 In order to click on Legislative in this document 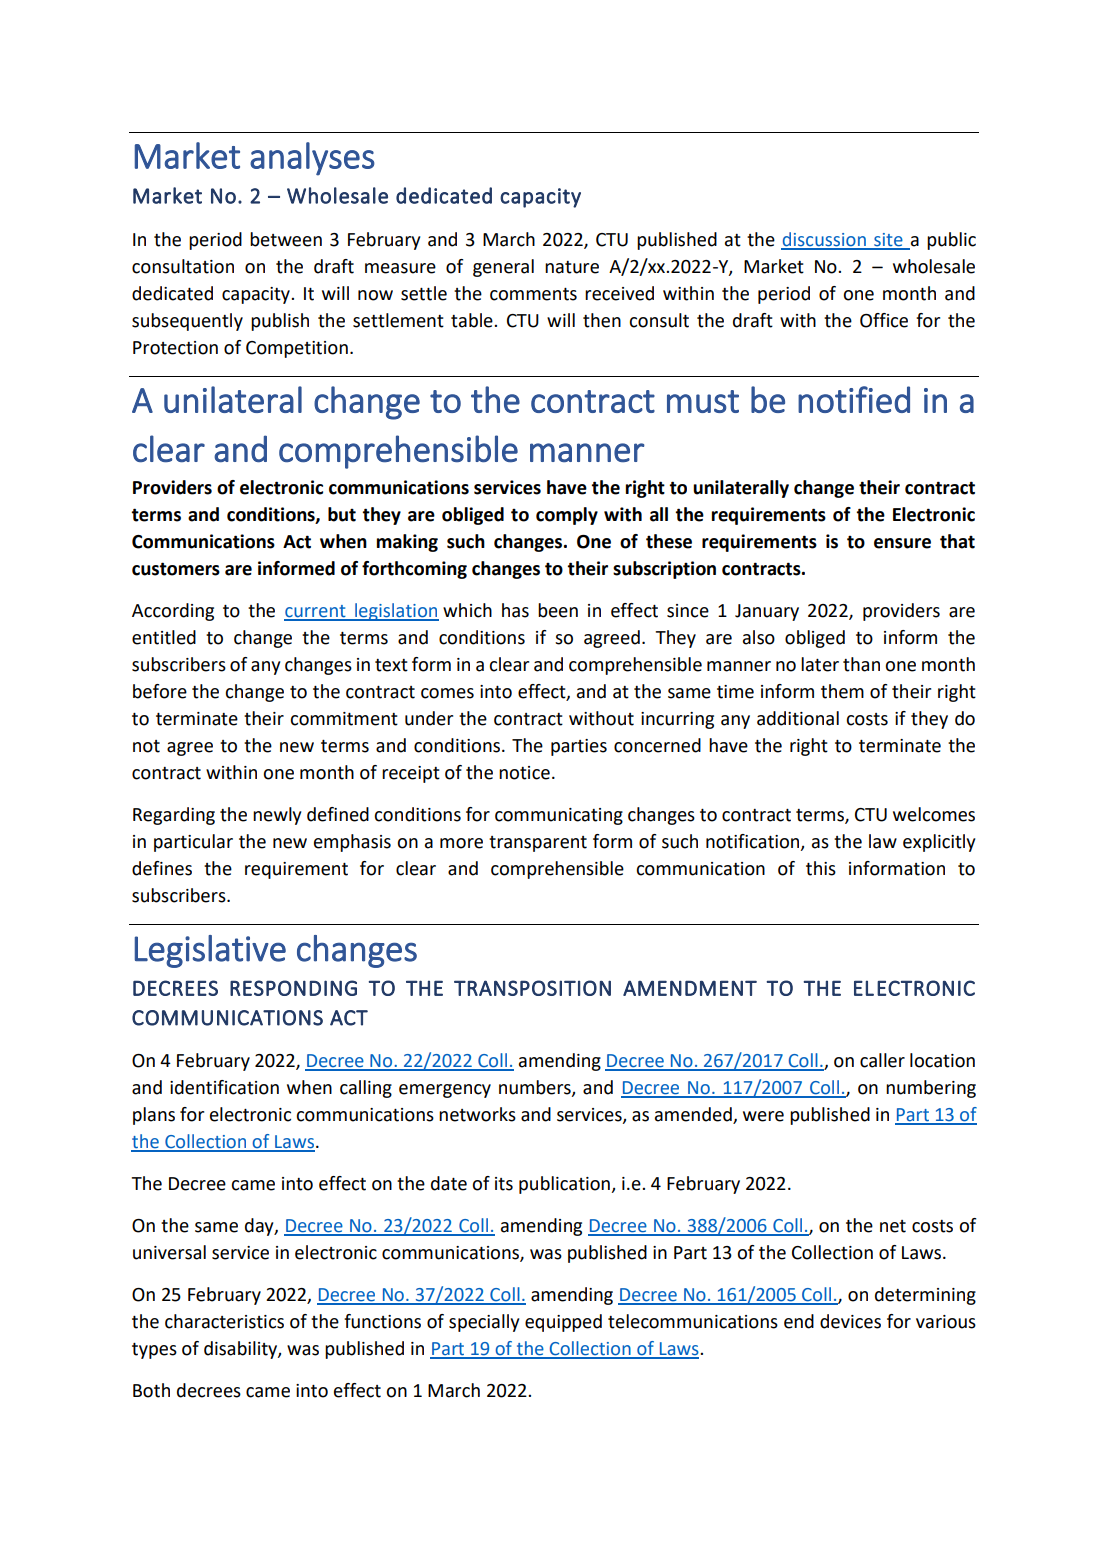, I will do `click(210, 951)`.
